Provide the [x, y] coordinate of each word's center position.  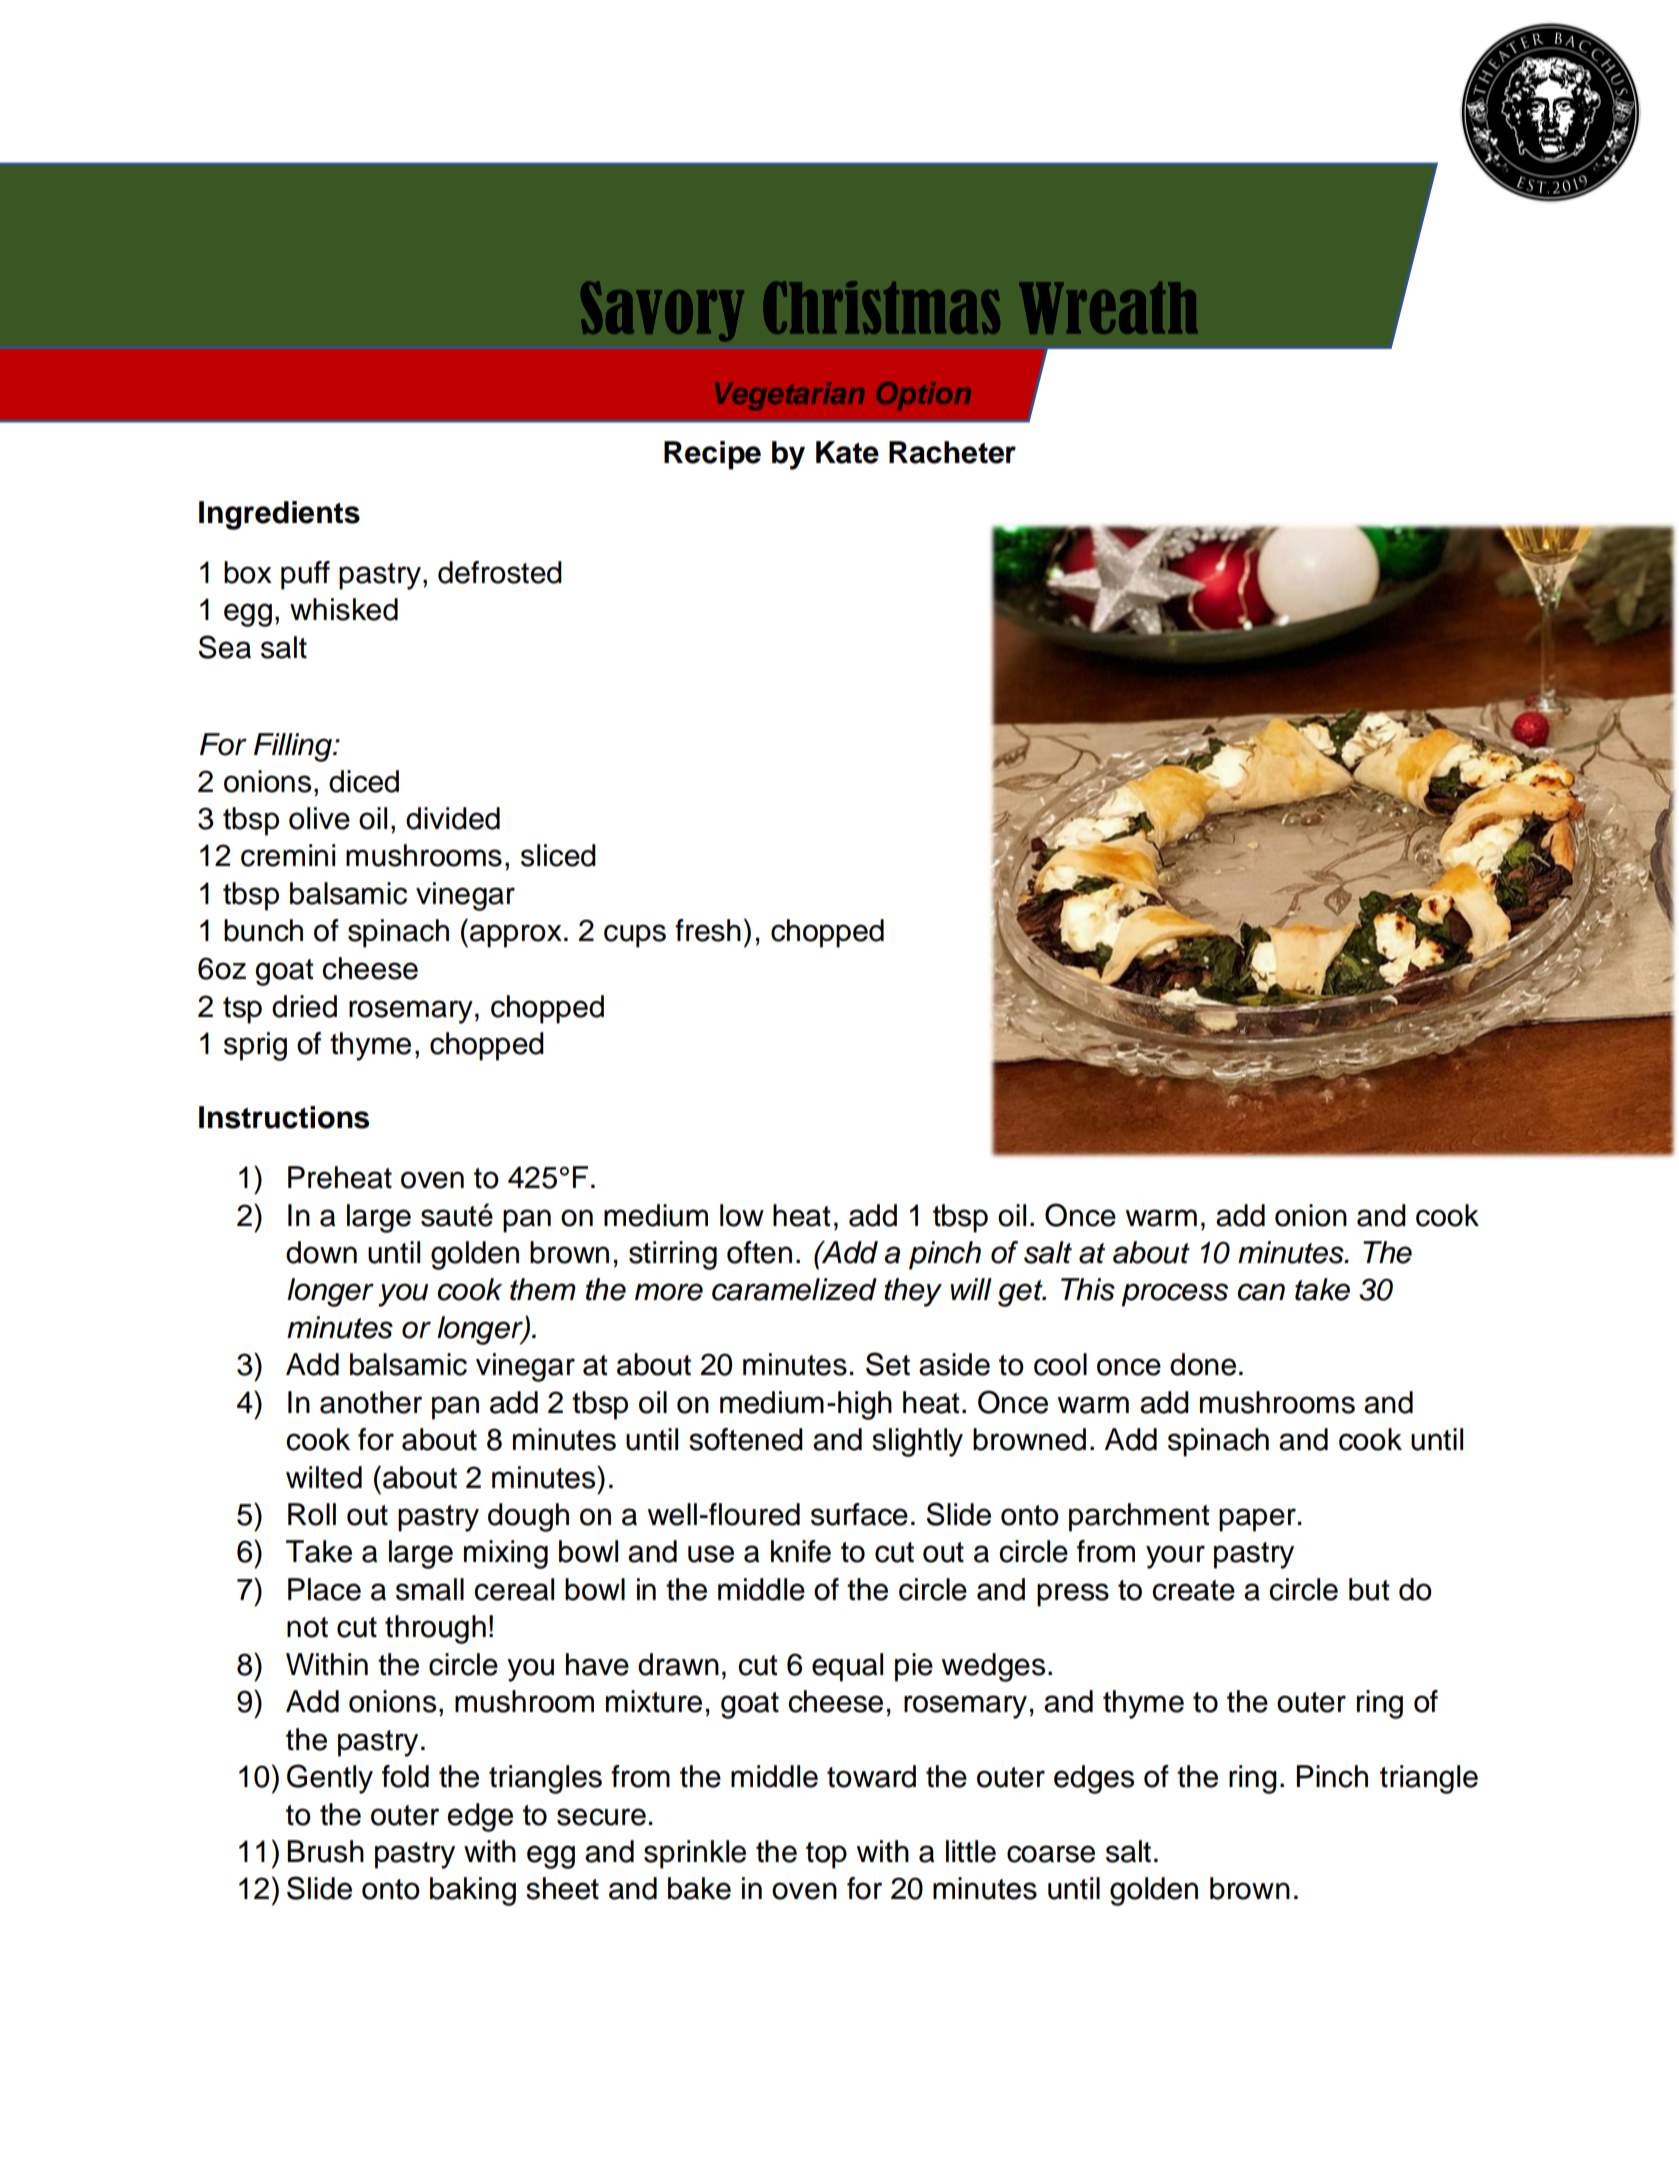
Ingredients [279, 515]
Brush [325, 1851]
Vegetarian [789, 396]
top [826, 1855]
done [1203, 1364]
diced [364, 781]
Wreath [1108, 308]
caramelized [794, 1289]
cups [635, 936]
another [371, 1402]
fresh [708, 930]
